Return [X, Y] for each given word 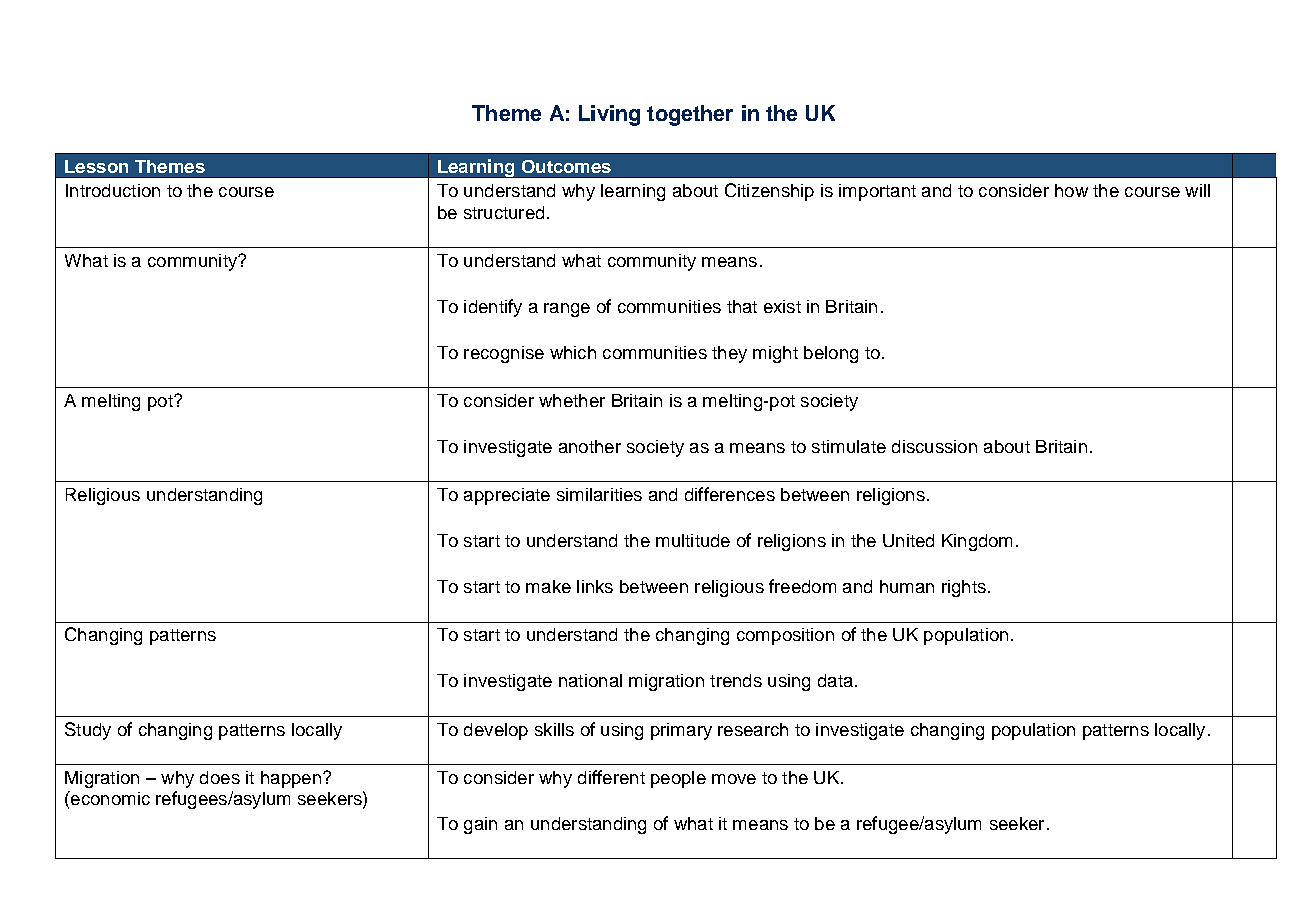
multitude [693, 540]
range [567, 310]
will [1197, 190]
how [1071, 190]
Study [88, 731]
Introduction [113, 190]
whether [572, 400]
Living [609, 115]
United [908, 540]
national [590, 680]
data [835, 680]
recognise [504, 354]
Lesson [96, 166]
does [220, 777]
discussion [934, 446]
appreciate [507, 496]
